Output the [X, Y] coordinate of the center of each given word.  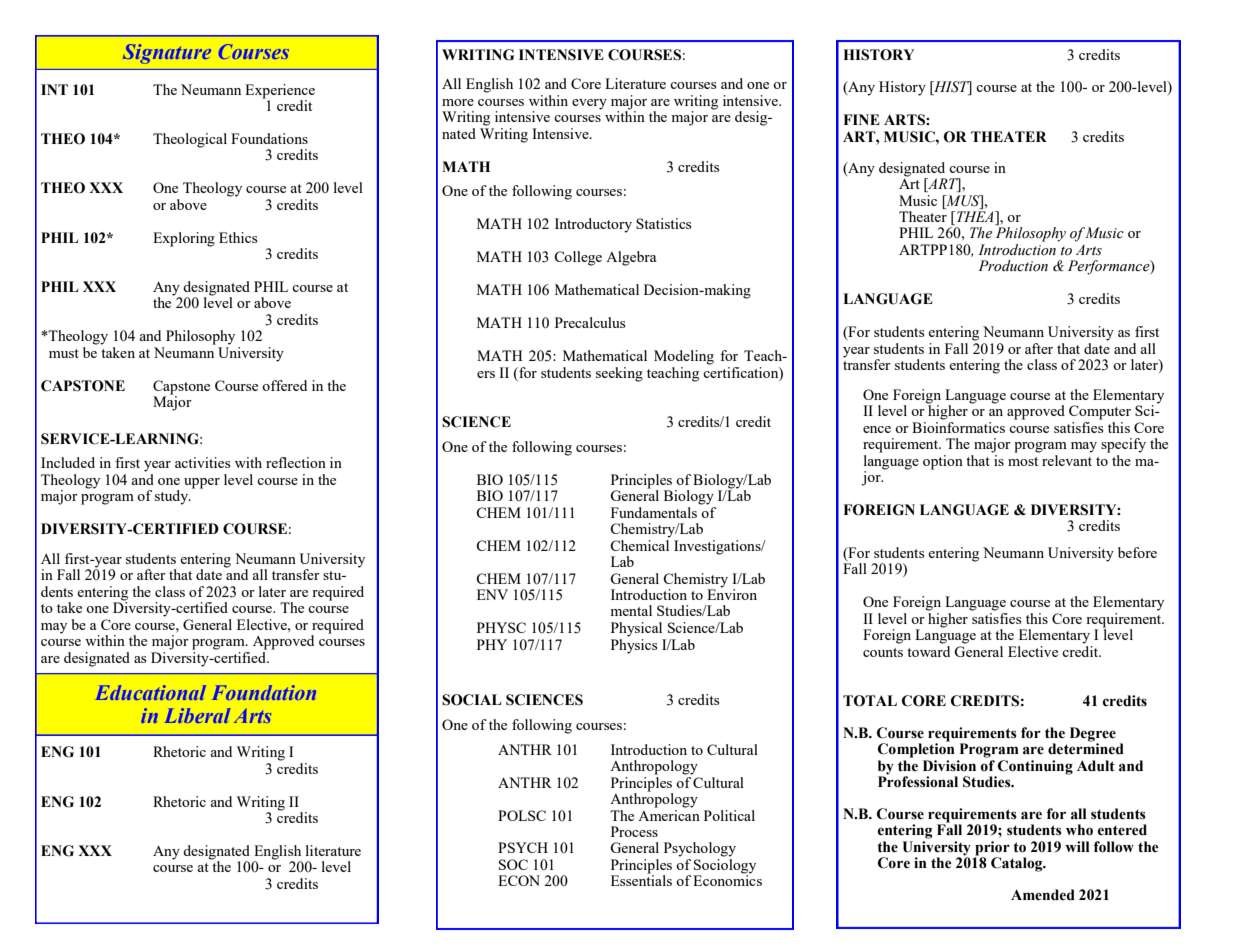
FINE [862, 119]
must [64, 353]
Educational [150, 692]
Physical [636, 629]
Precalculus [590, 322]
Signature [167, 54]
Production [1013, 266]
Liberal [197, 715]
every [589, 104]
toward [928, 650]
